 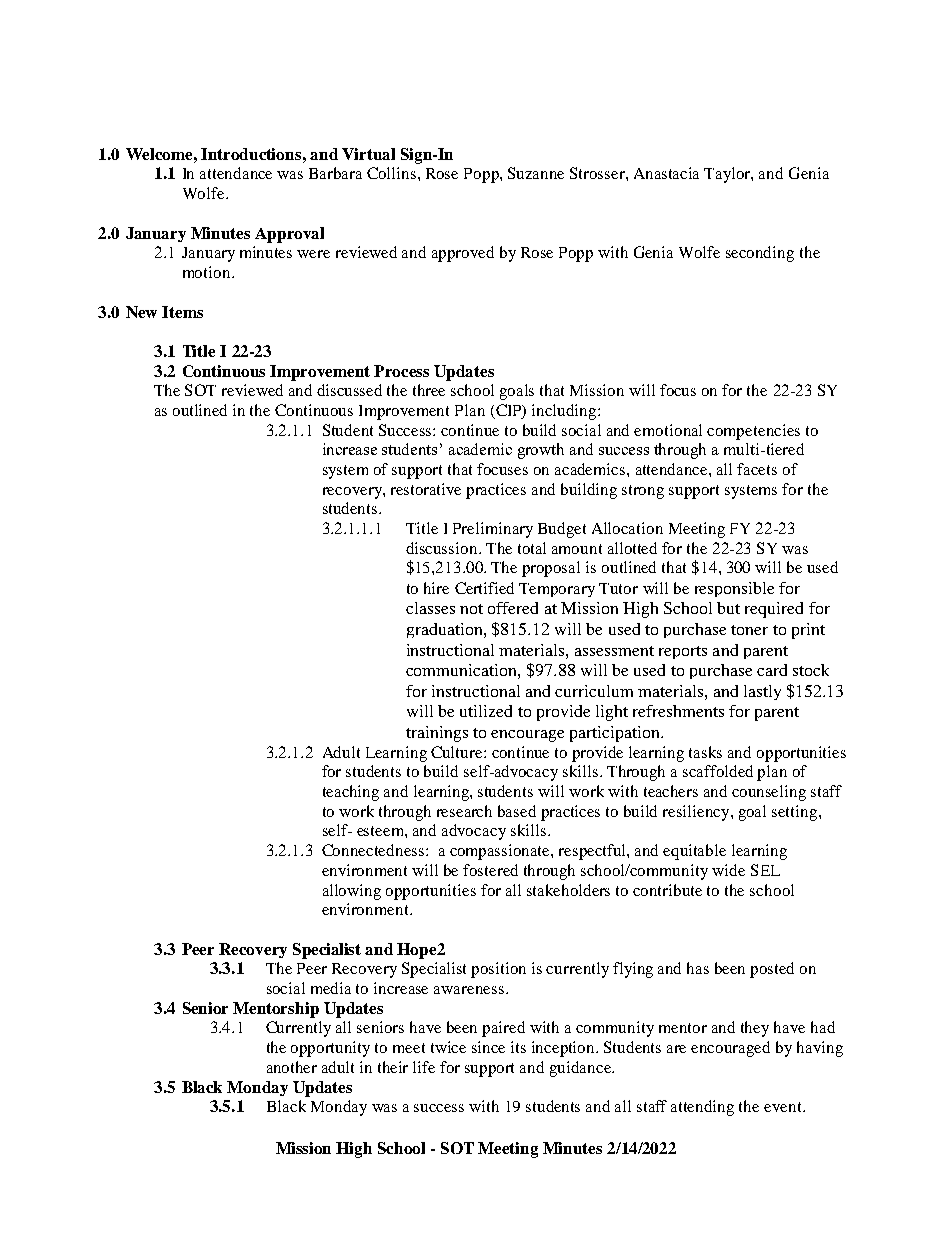 I want to click on classes, so click(x=430, y=608).
